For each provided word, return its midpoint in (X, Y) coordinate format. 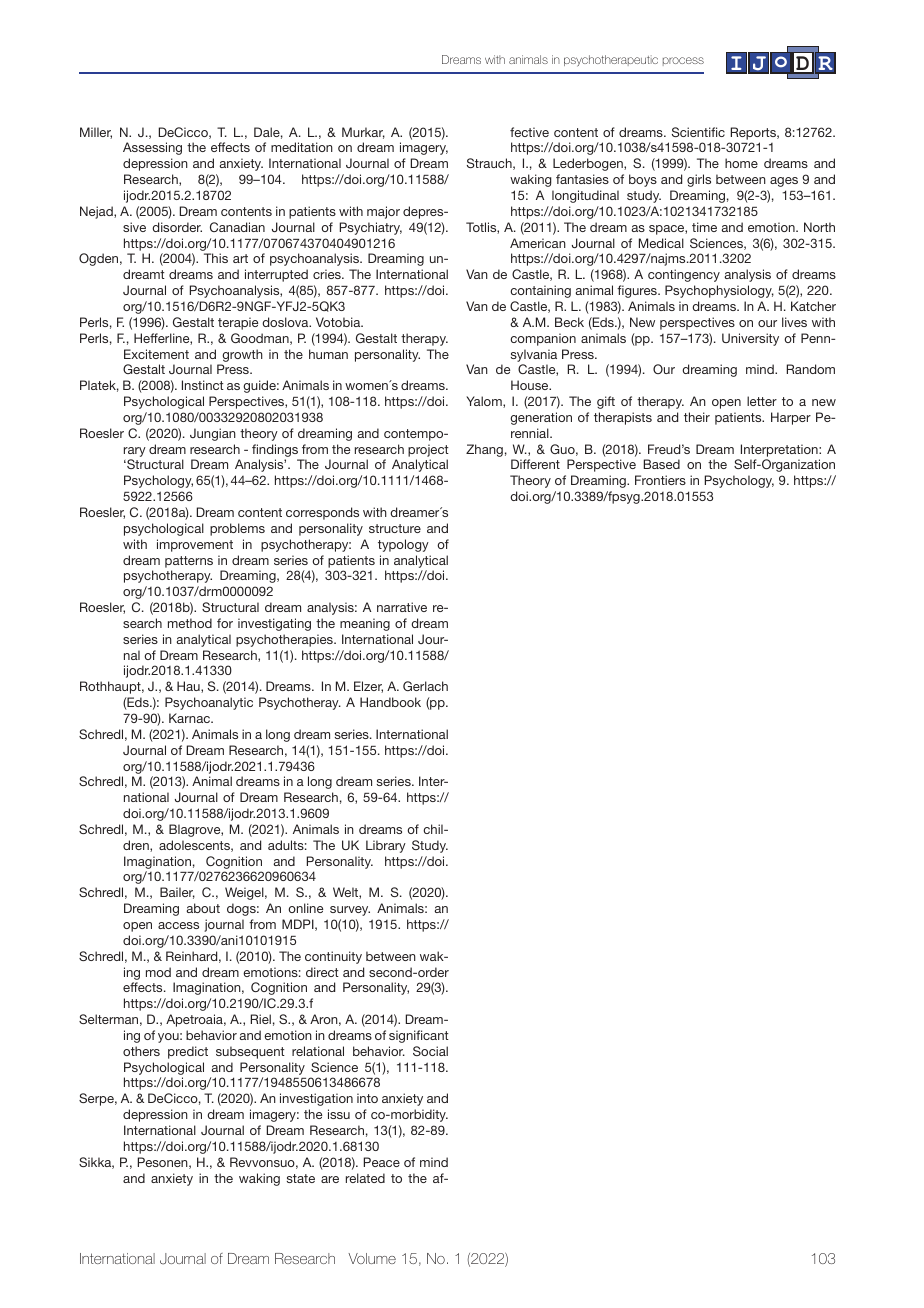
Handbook (390, 702)
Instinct (203, 385)
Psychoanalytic (209, 703)
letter (762, 401)
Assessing (152, 148)
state (301, 1178)
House (531, 385)
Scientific (698, 132)
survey (350, 911)
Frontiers (660, 480)
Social (430, 1051)
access (178, 925)
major (383, 212)
